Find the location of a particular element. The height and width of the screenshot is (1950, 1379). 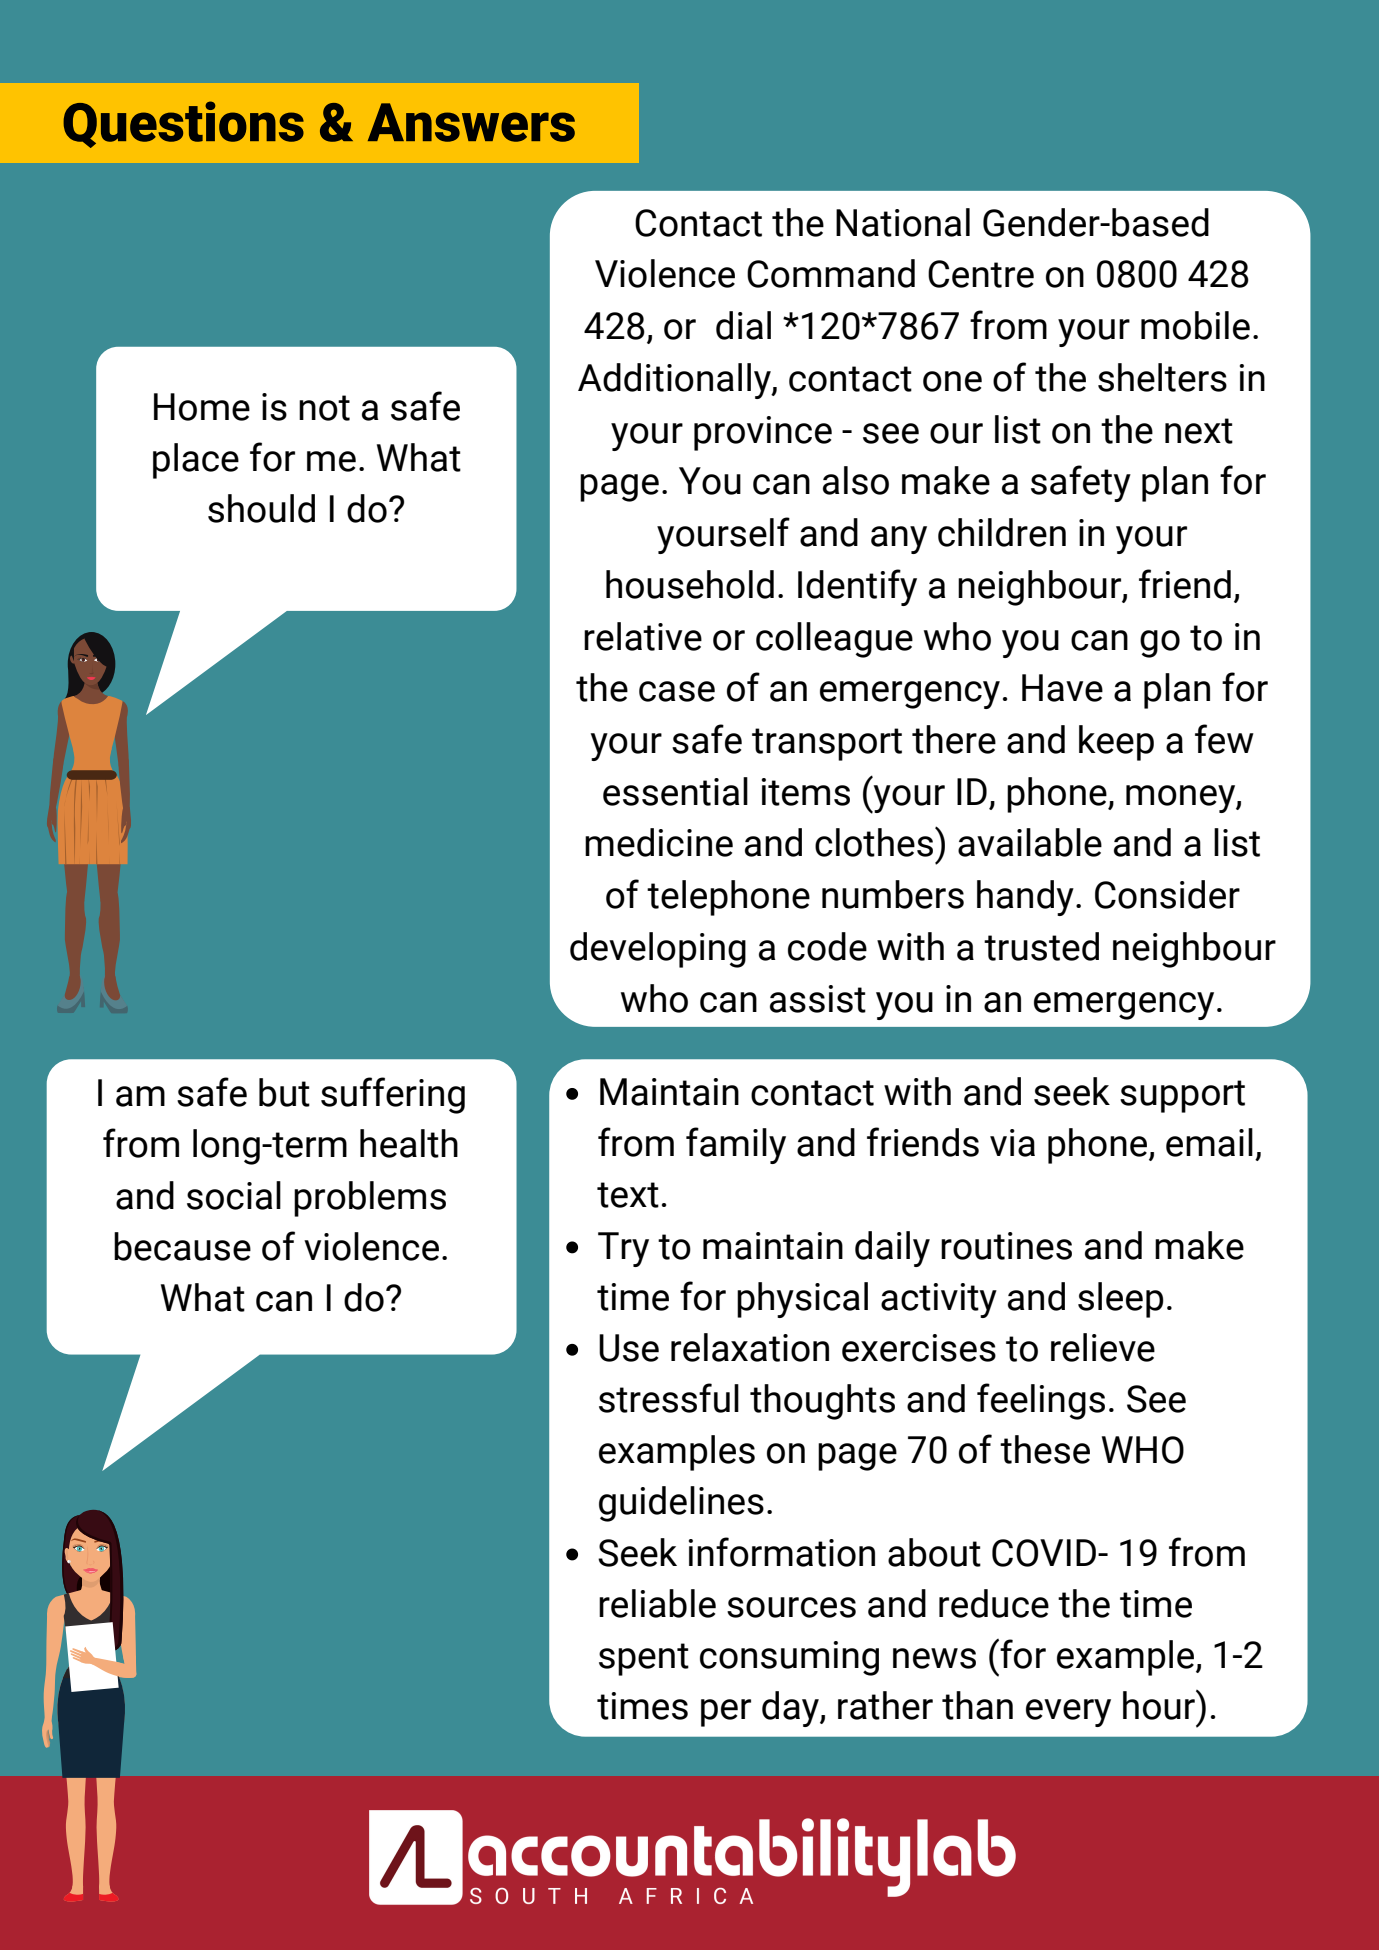

family is located at coordinates (736, 1145).
